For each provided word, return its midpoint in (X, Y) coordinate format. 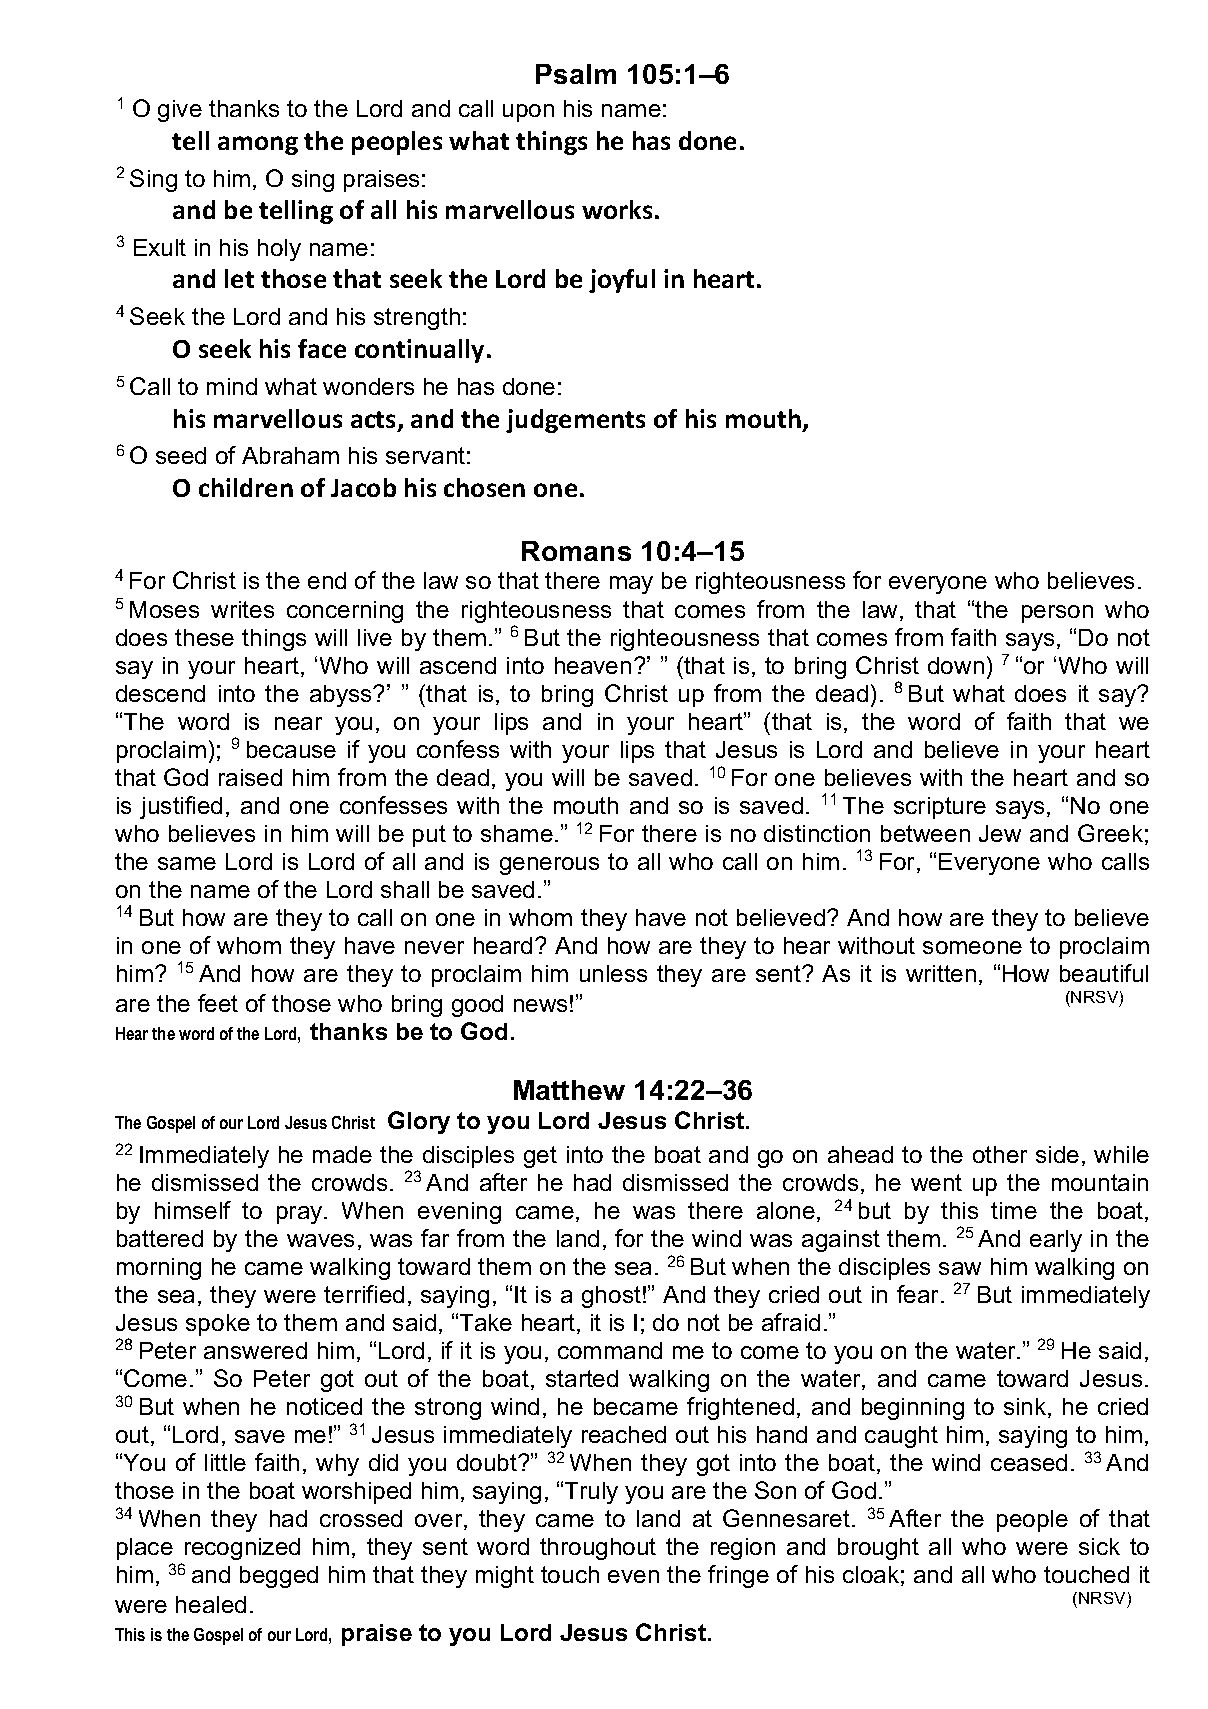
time (1014, 1210)
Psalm (576, 74)
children (246, 487)
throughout (598, 1549)
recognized (242, 1549)
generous (549, 866)
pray (301, 1215)
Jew (1000, 833)
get (540, 1157)
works (617, 209)
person (1057, 614)
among (258, 145)
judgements (575, 421)
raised (250, 777)
